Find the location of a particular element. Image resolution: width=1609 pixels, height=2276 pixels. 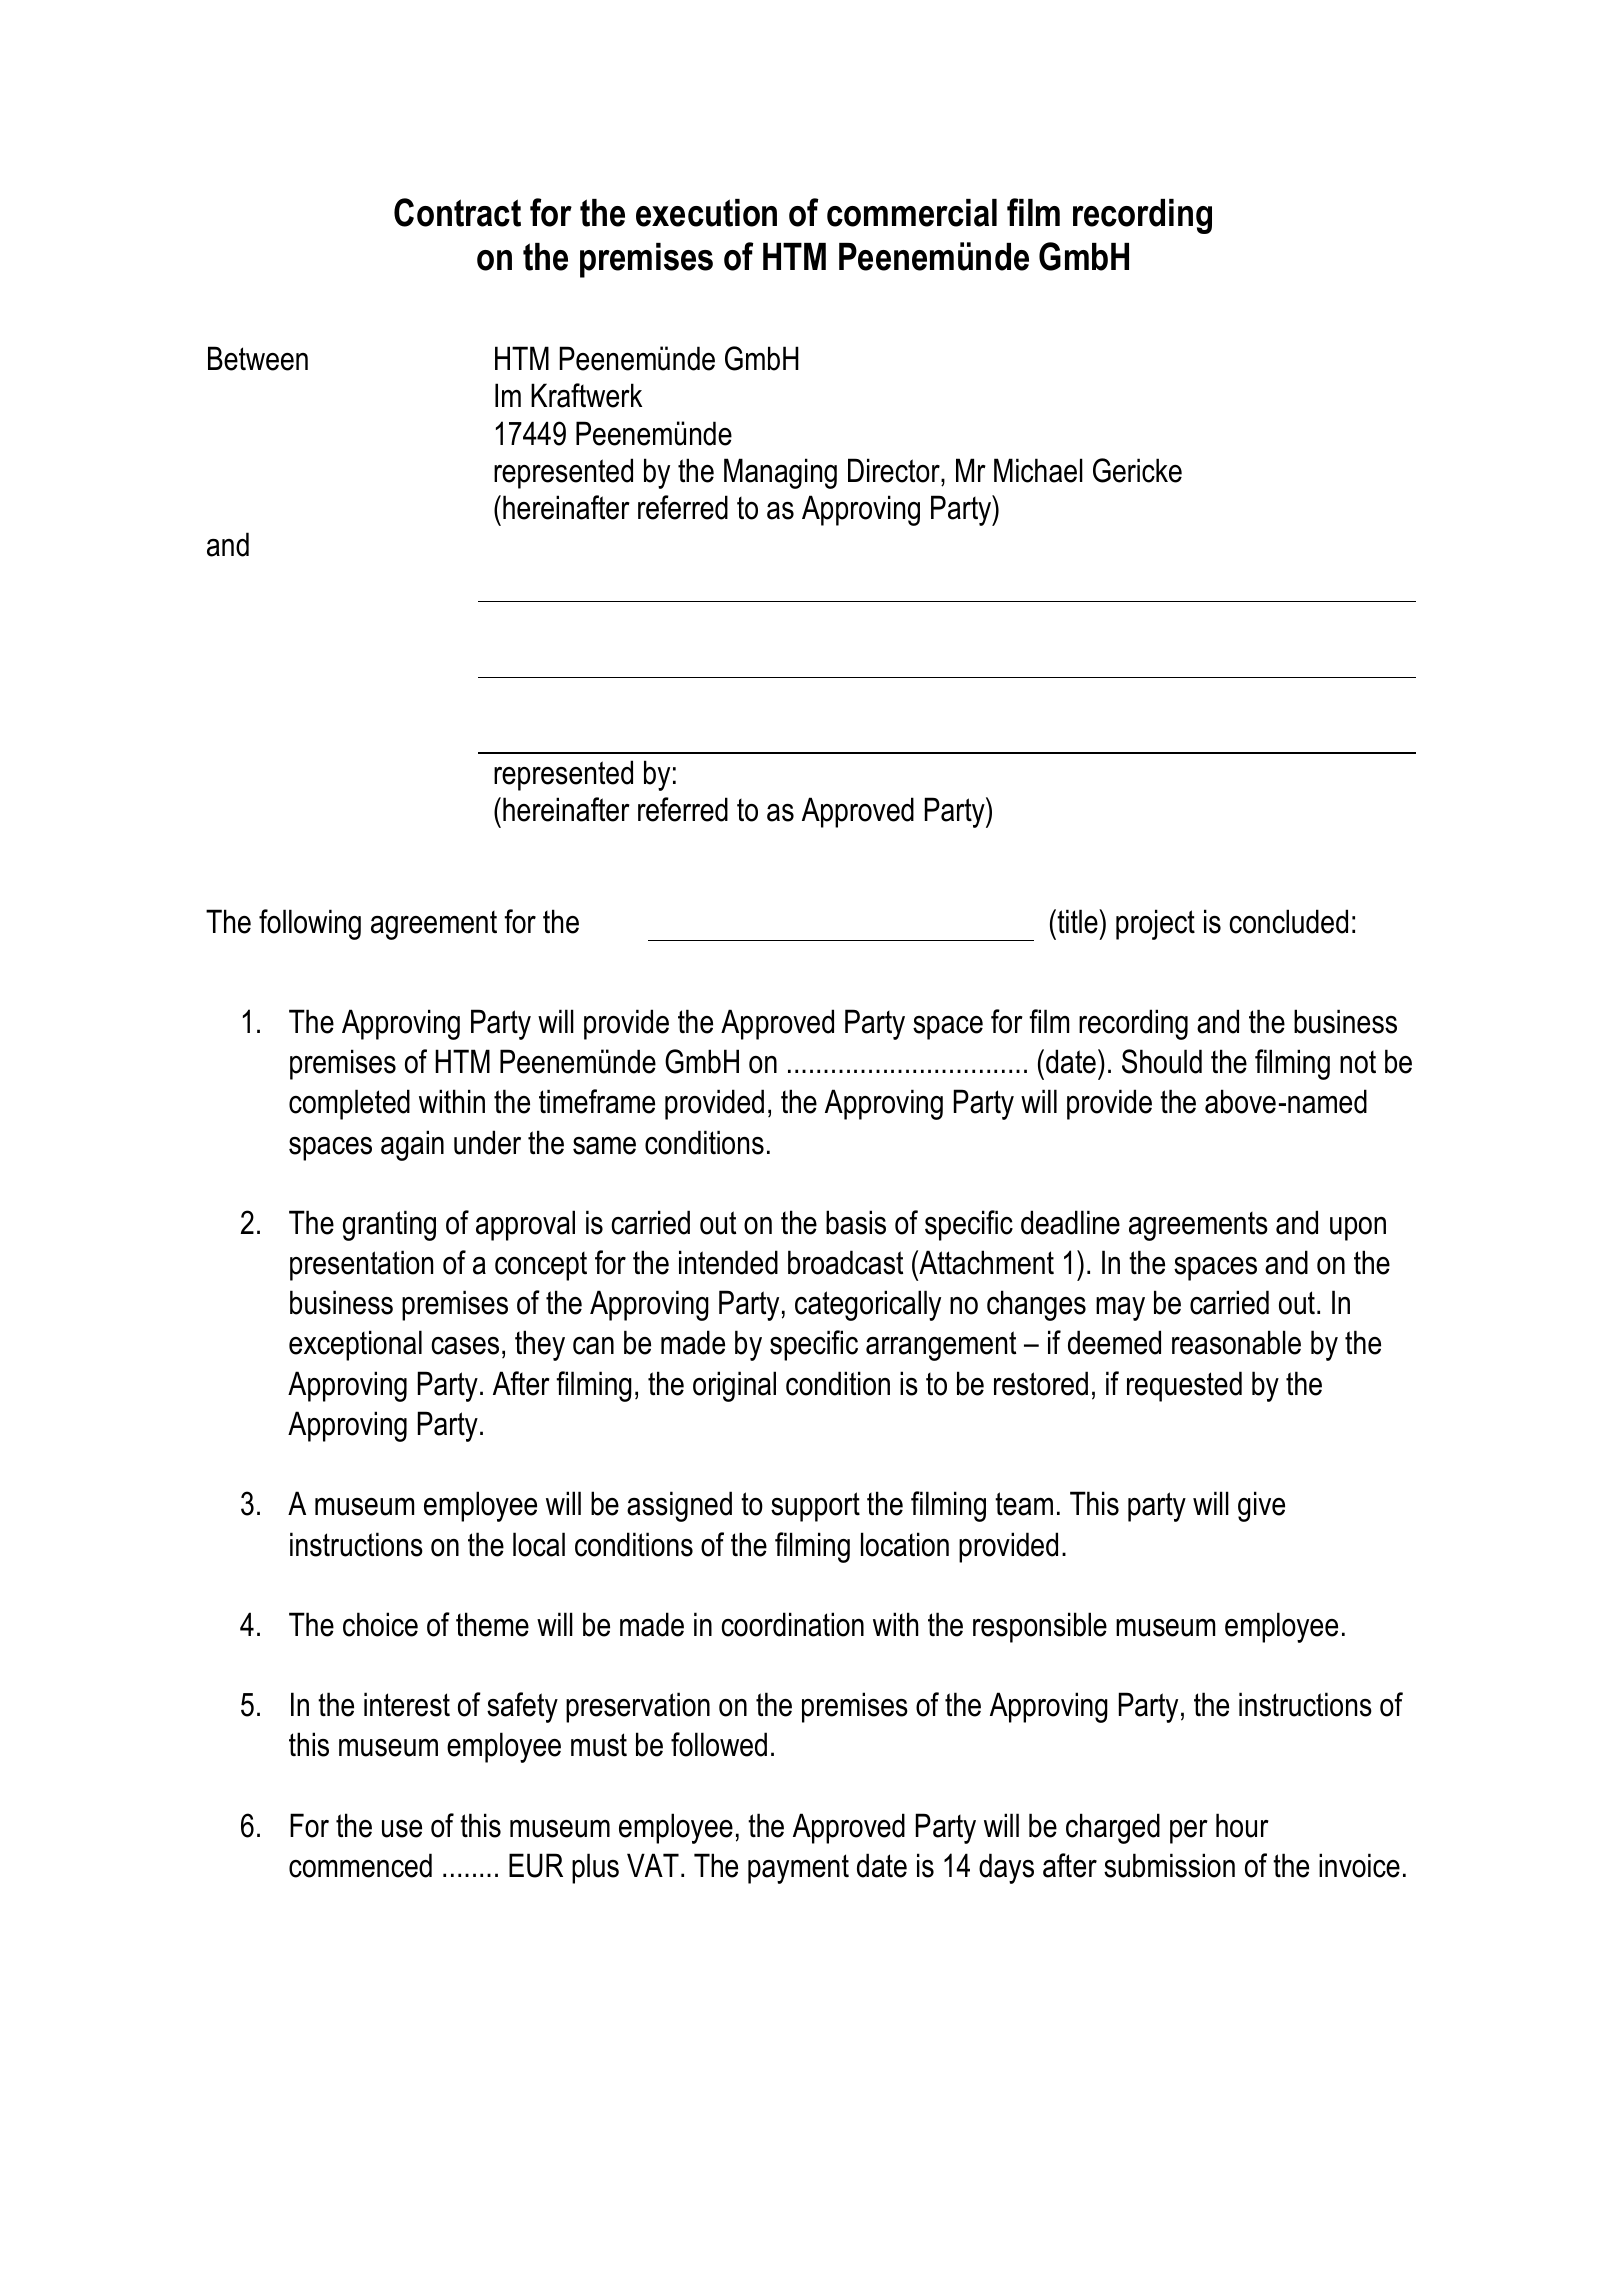

Contract is located at coordinates (457, 212).
